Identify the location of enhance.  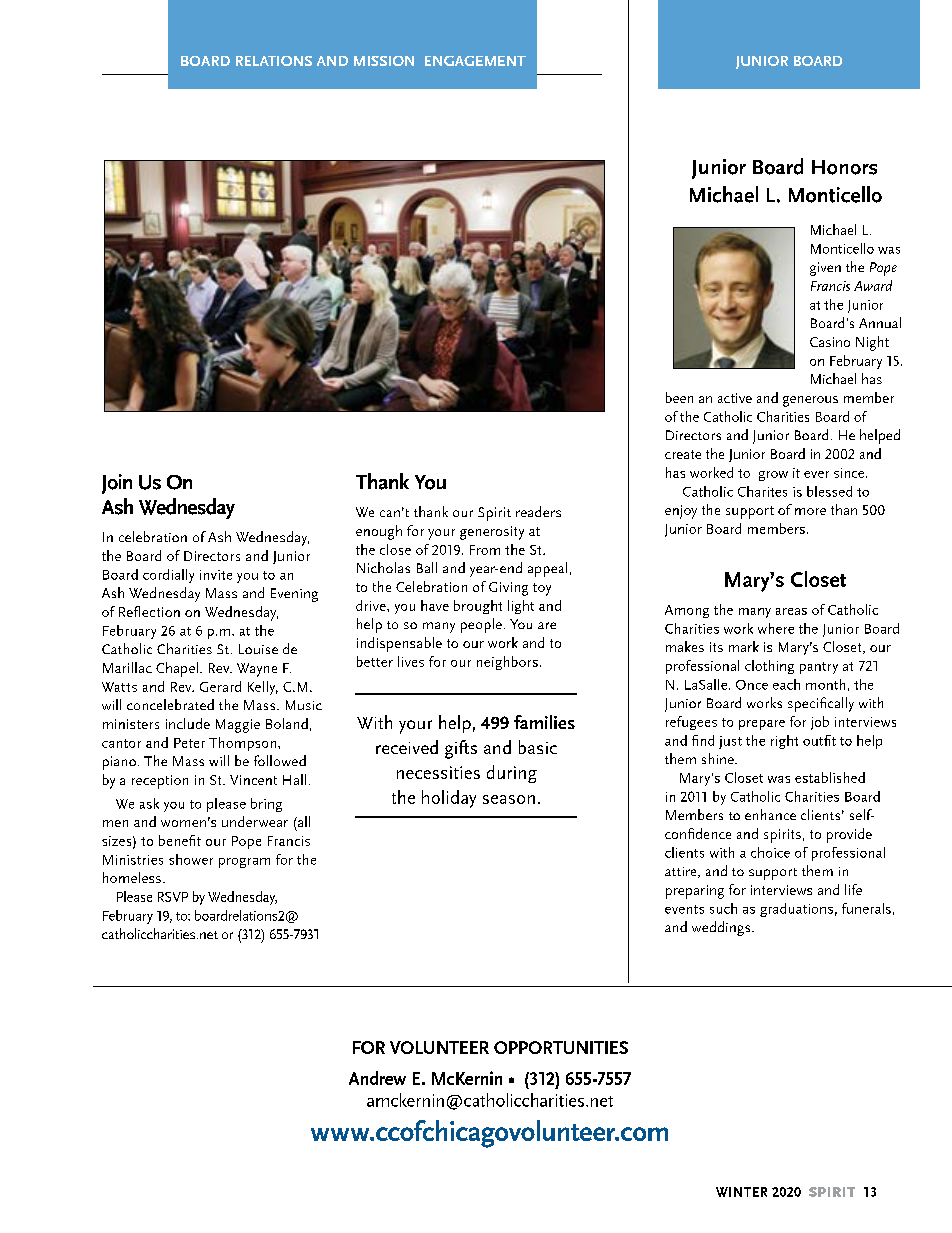
(770, 814).
